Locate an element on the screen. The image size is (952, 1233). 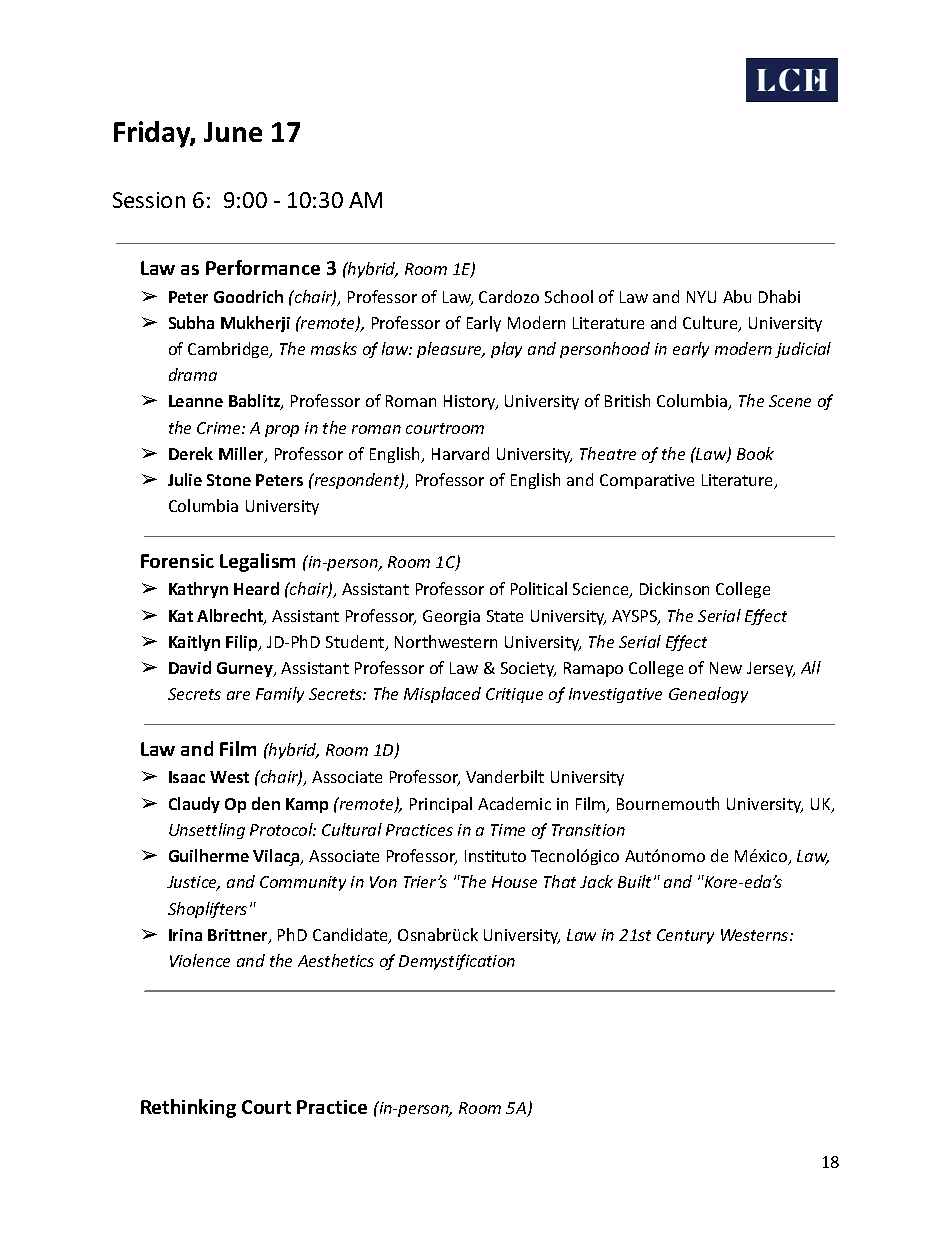
Rethinking is located at coordinates (188, 1108).
